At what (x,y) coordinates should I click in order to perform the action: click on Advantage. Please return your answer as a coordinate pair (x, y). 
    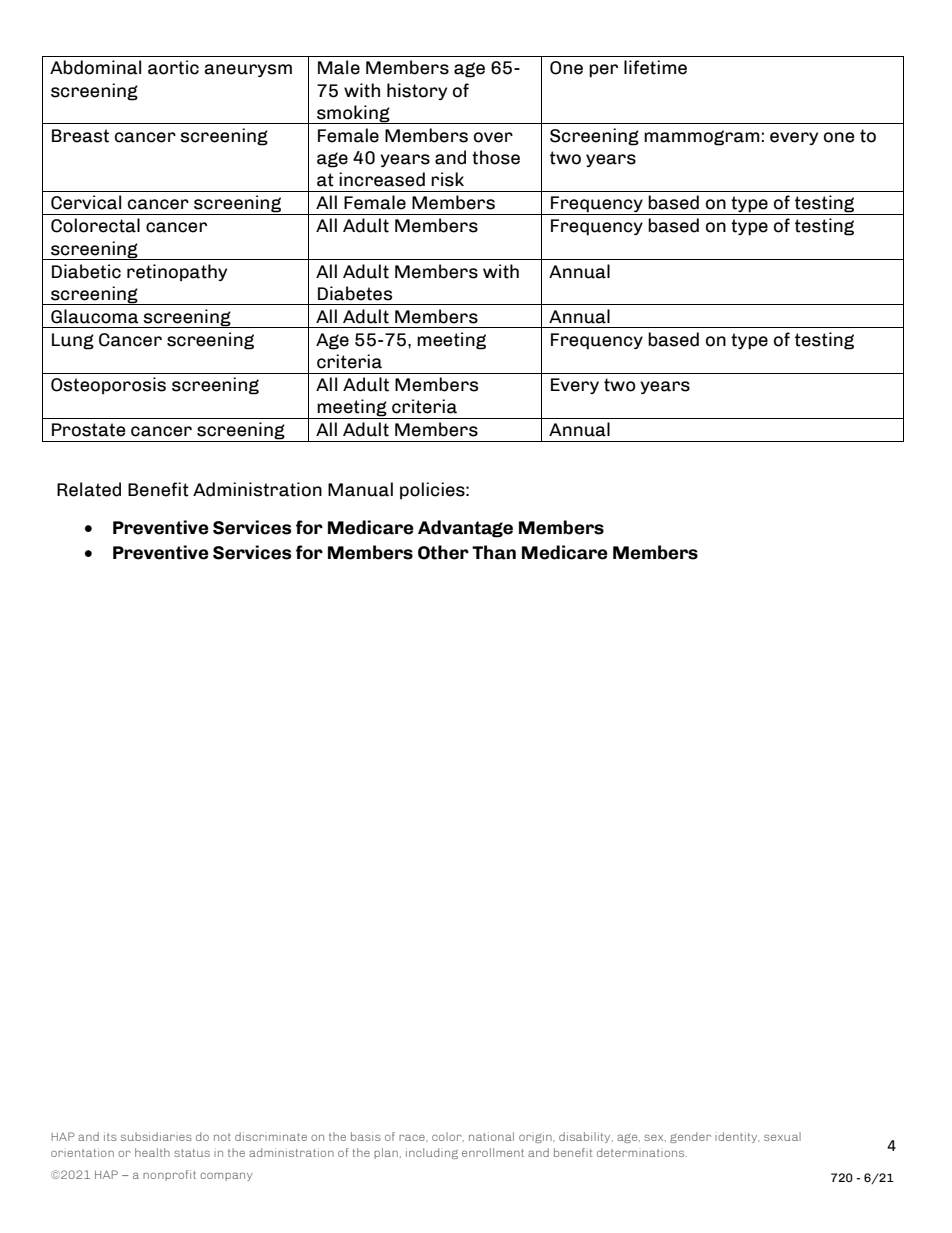
    Looking at the image, I should click on (465, 529).
